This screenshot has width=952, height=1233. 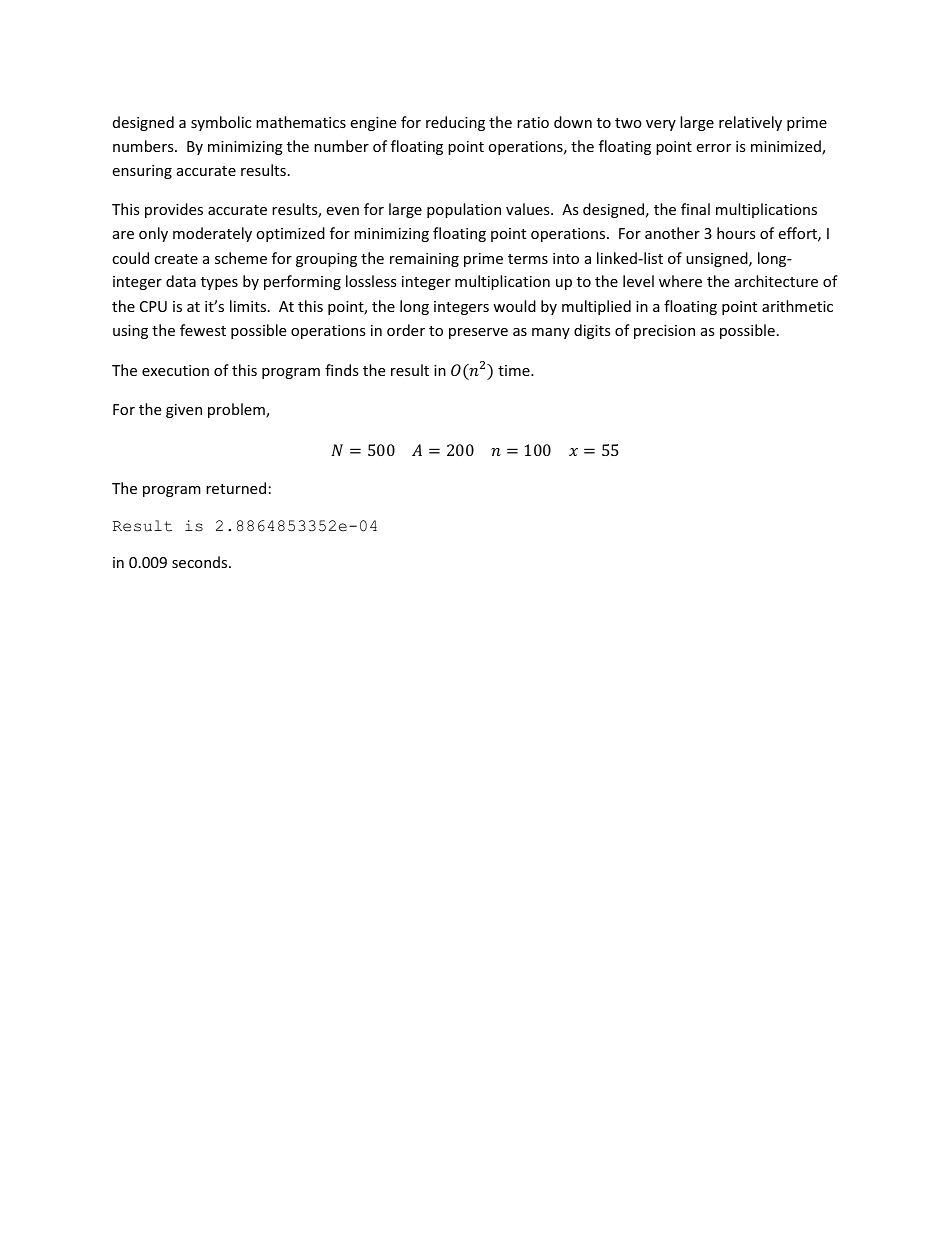 I want to click on unsigned, so click(x=718, y=259).
